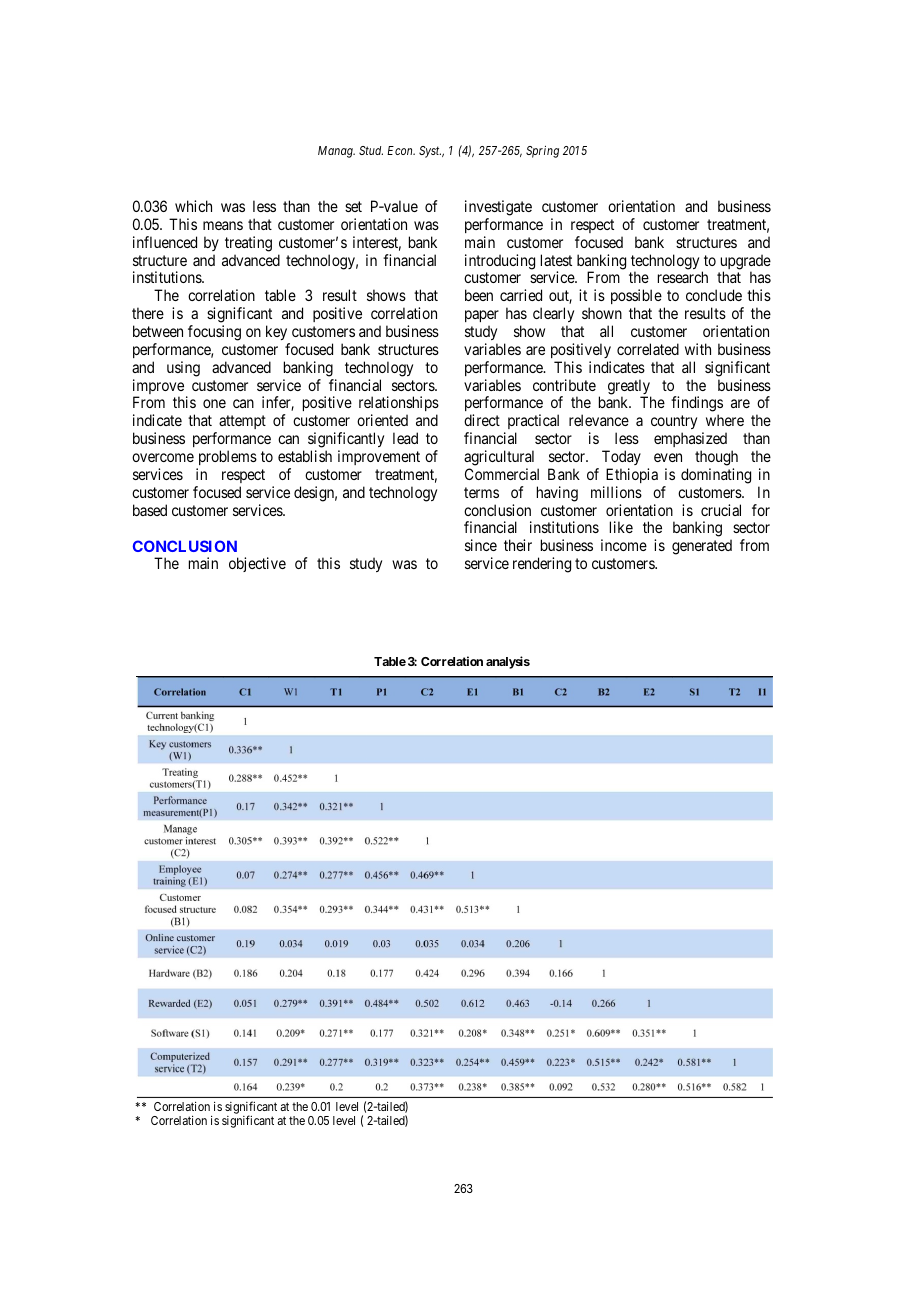 The image size is (924, 1308). I want to click on Spring, so click(542, 152).
